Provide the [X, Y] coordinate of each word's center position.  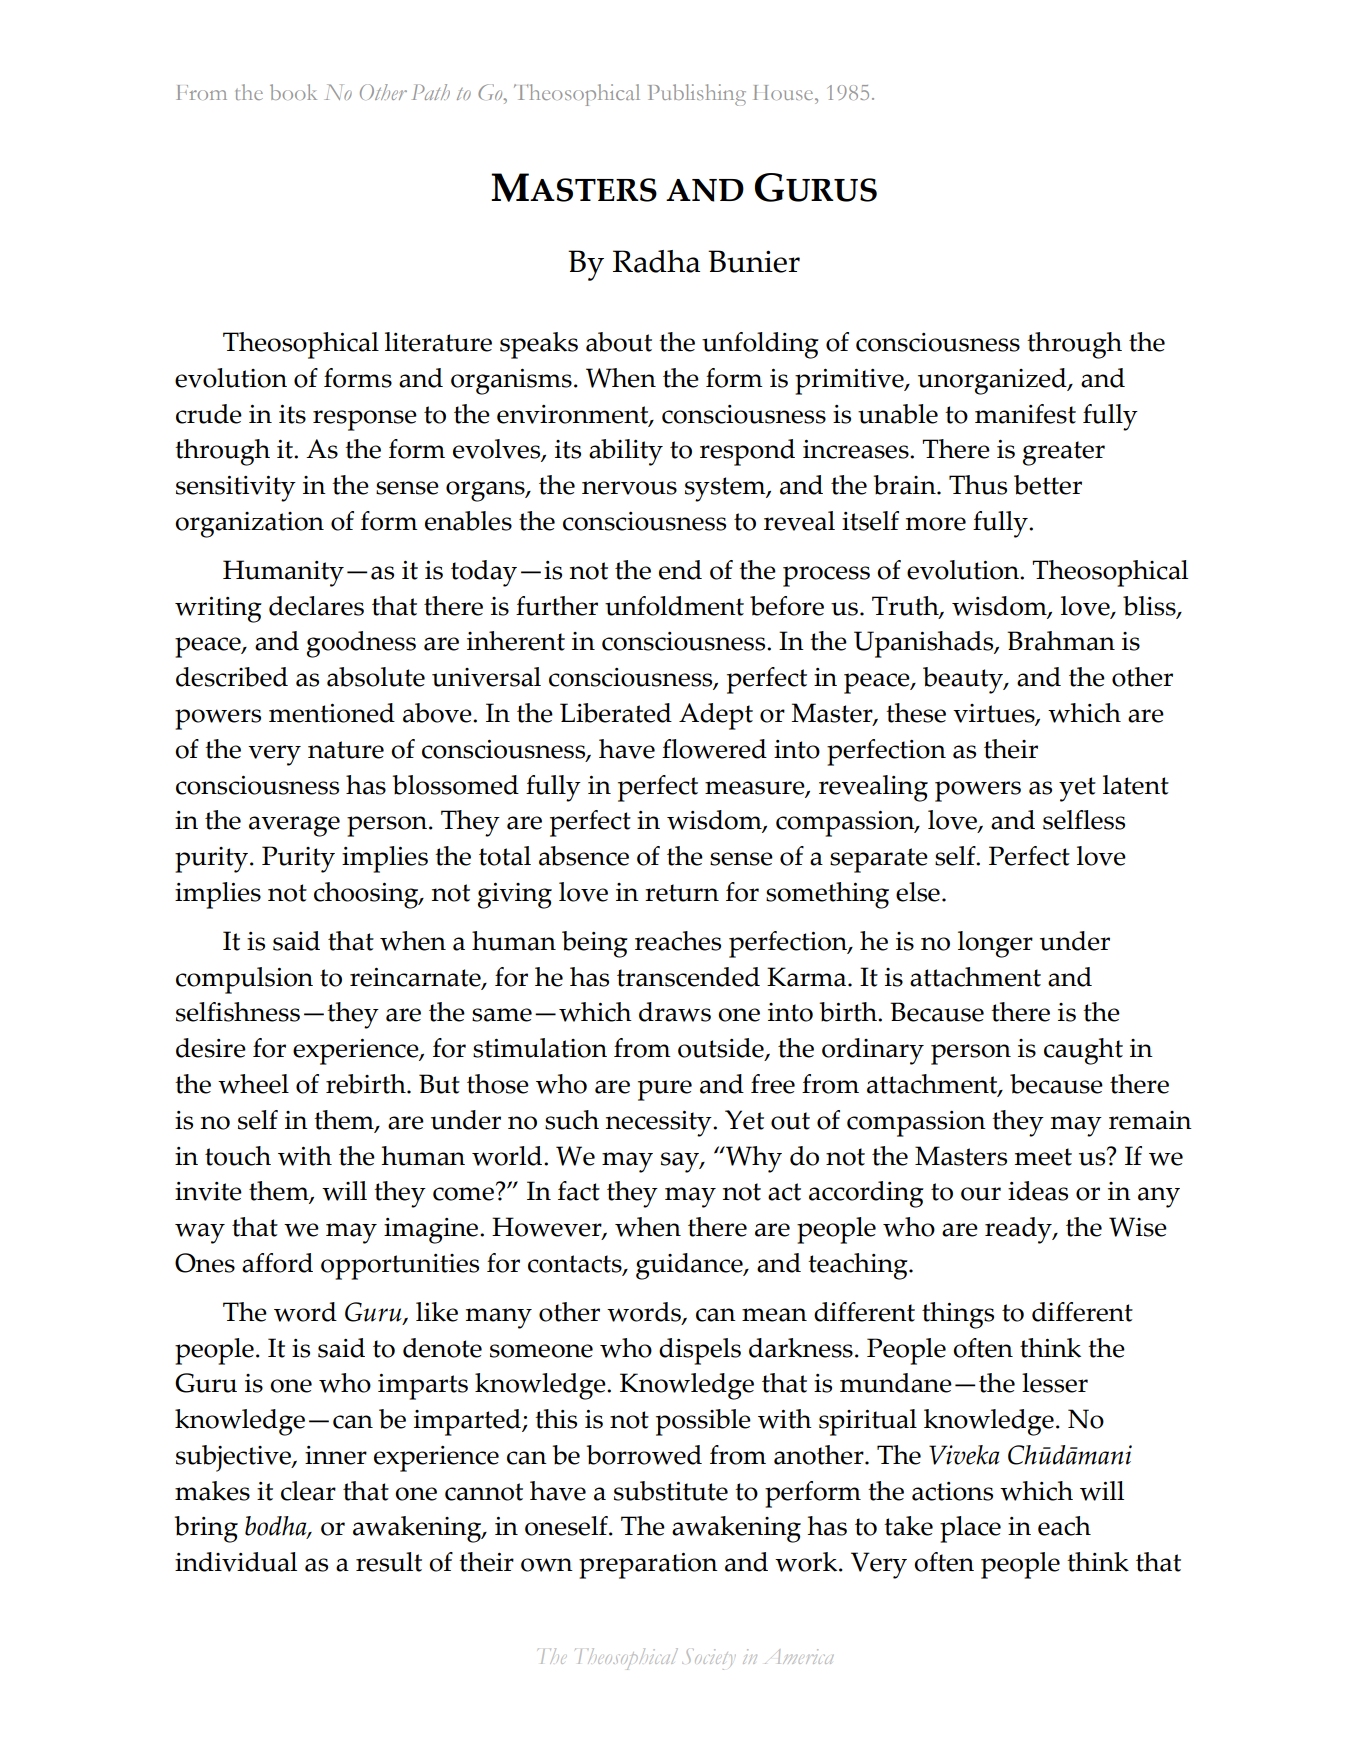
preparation [648, 1566]
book [293, 92]
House [784, 92]
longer [995, 944]
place [970, 1529]
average [294, 826]
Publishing [697, 95]
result [389, 1562]
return [682, 893]
